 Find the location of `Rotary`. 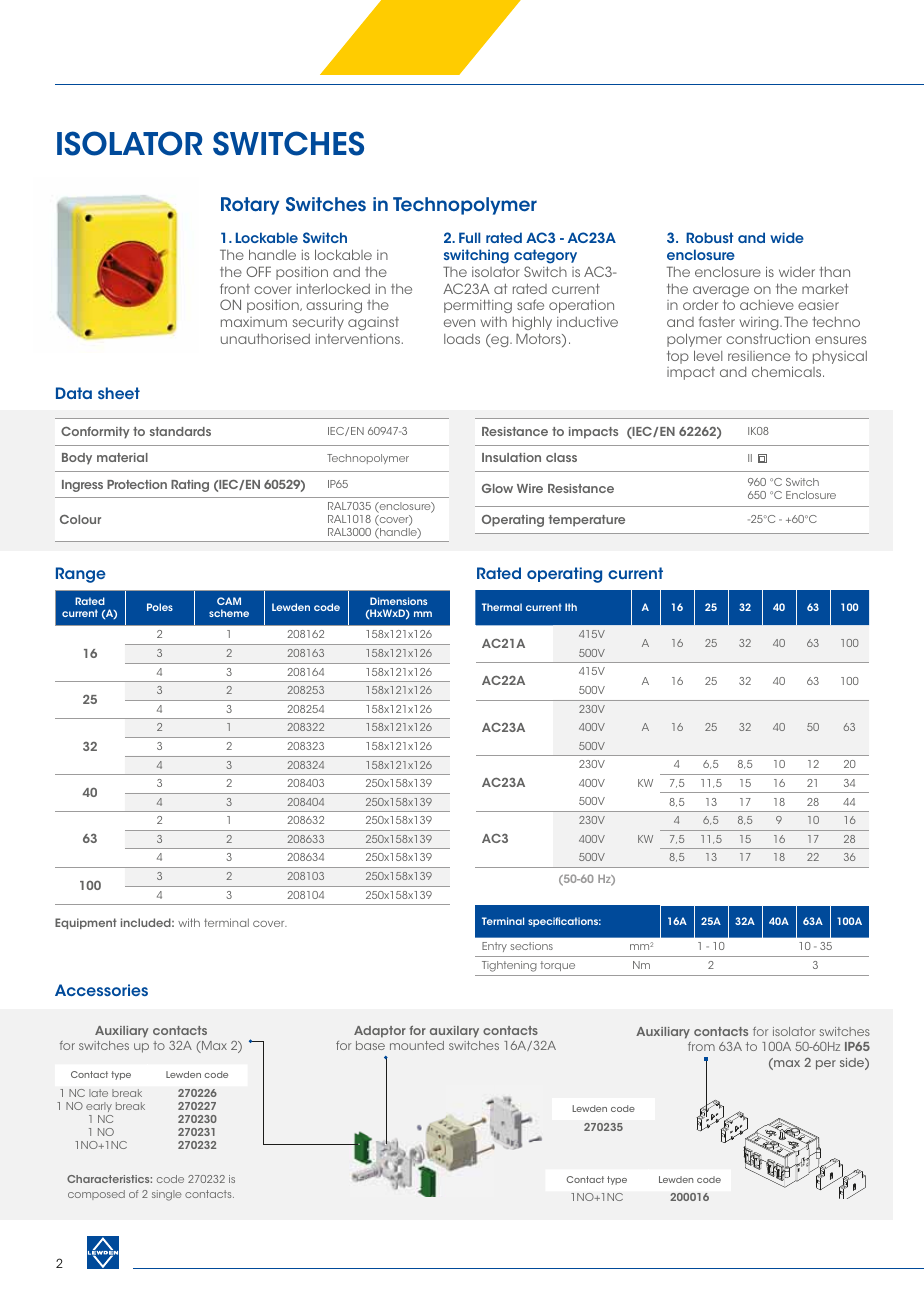

Rotary is located at coordinates (250, 206).
